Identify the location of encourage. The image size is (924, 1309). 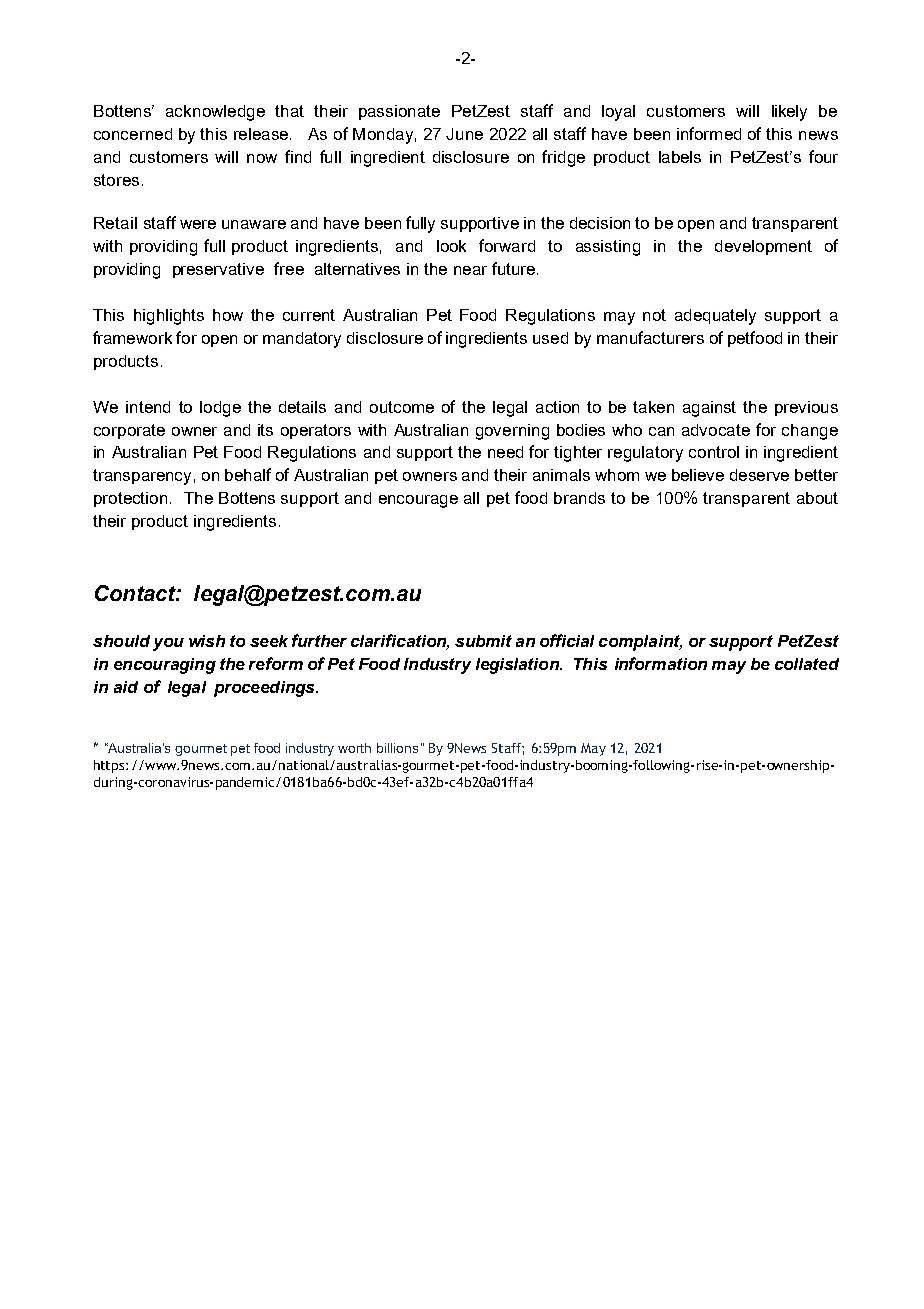
(418, 501).
